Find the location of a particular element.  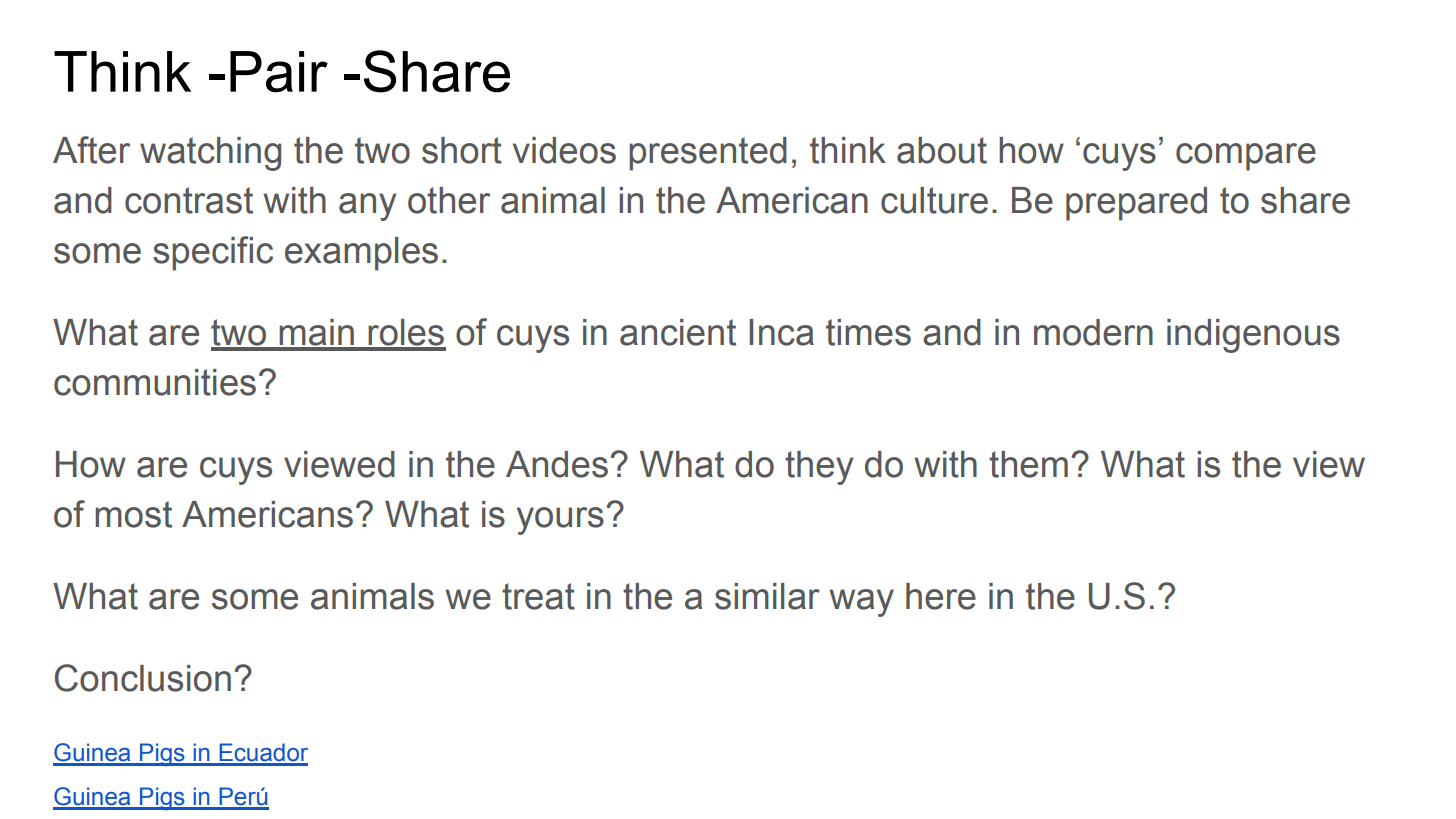

Conclusion is located at coordinates (143, 678).
